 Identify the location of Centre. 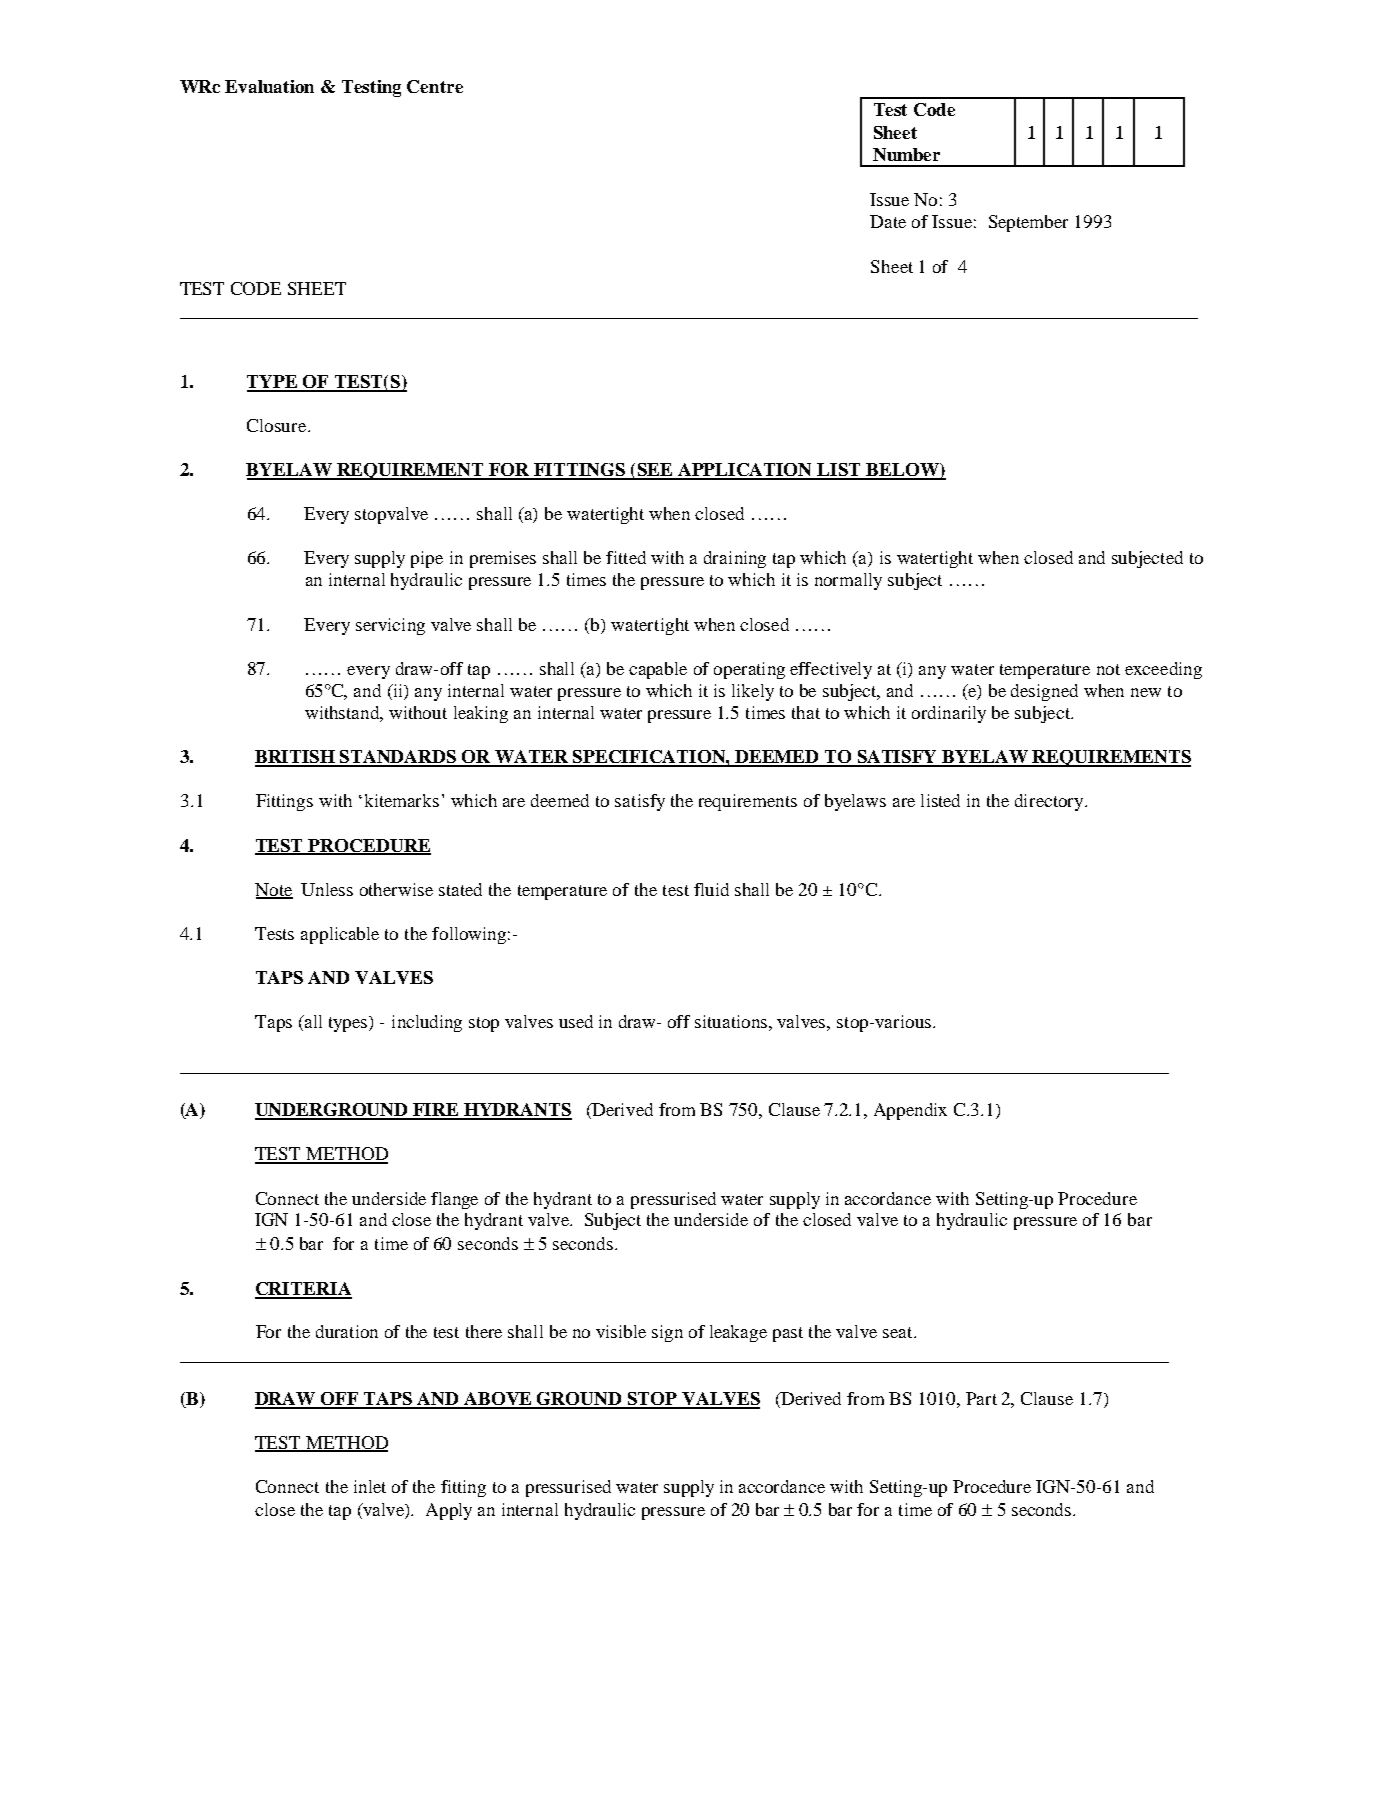
(435, 86).
